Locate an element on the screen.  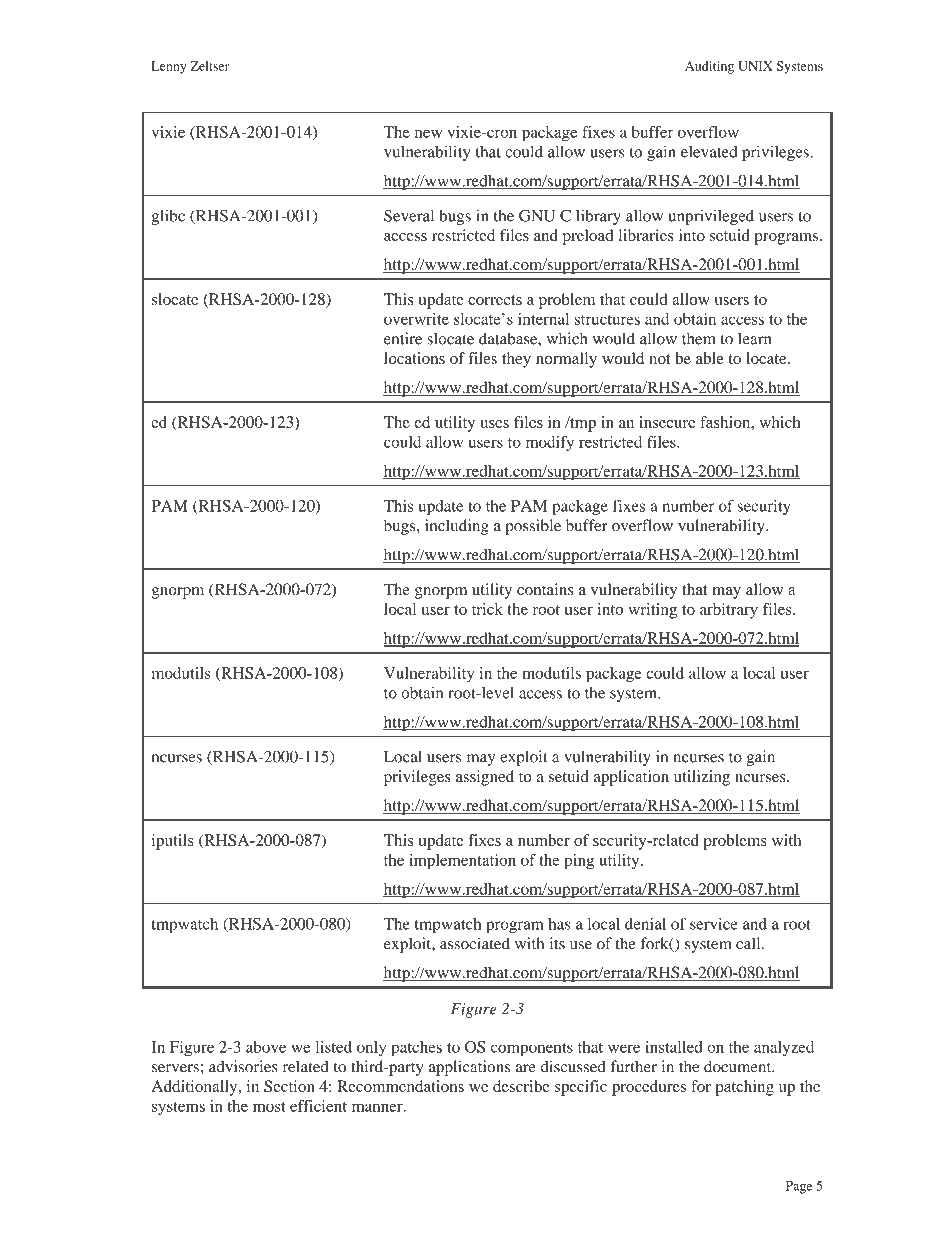
implementation is located at coordinates (462, 862).
